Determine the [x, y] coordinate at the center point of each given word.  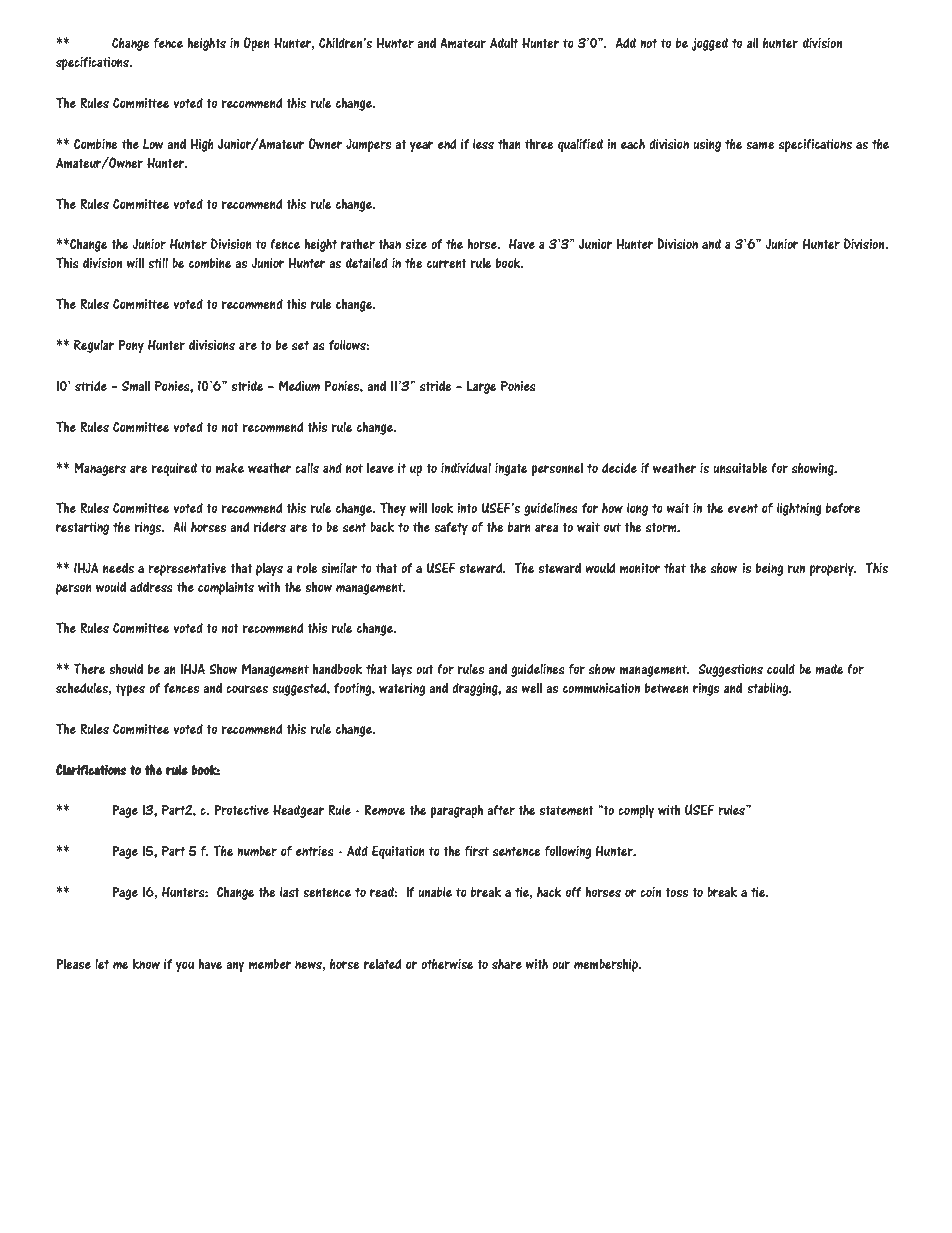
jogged [709, 44]
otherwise [447, 963]
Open [256, 44]
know [146, 964]
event [743, 508]
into [467, 508]
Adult [504, 43]
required [174, 469]
